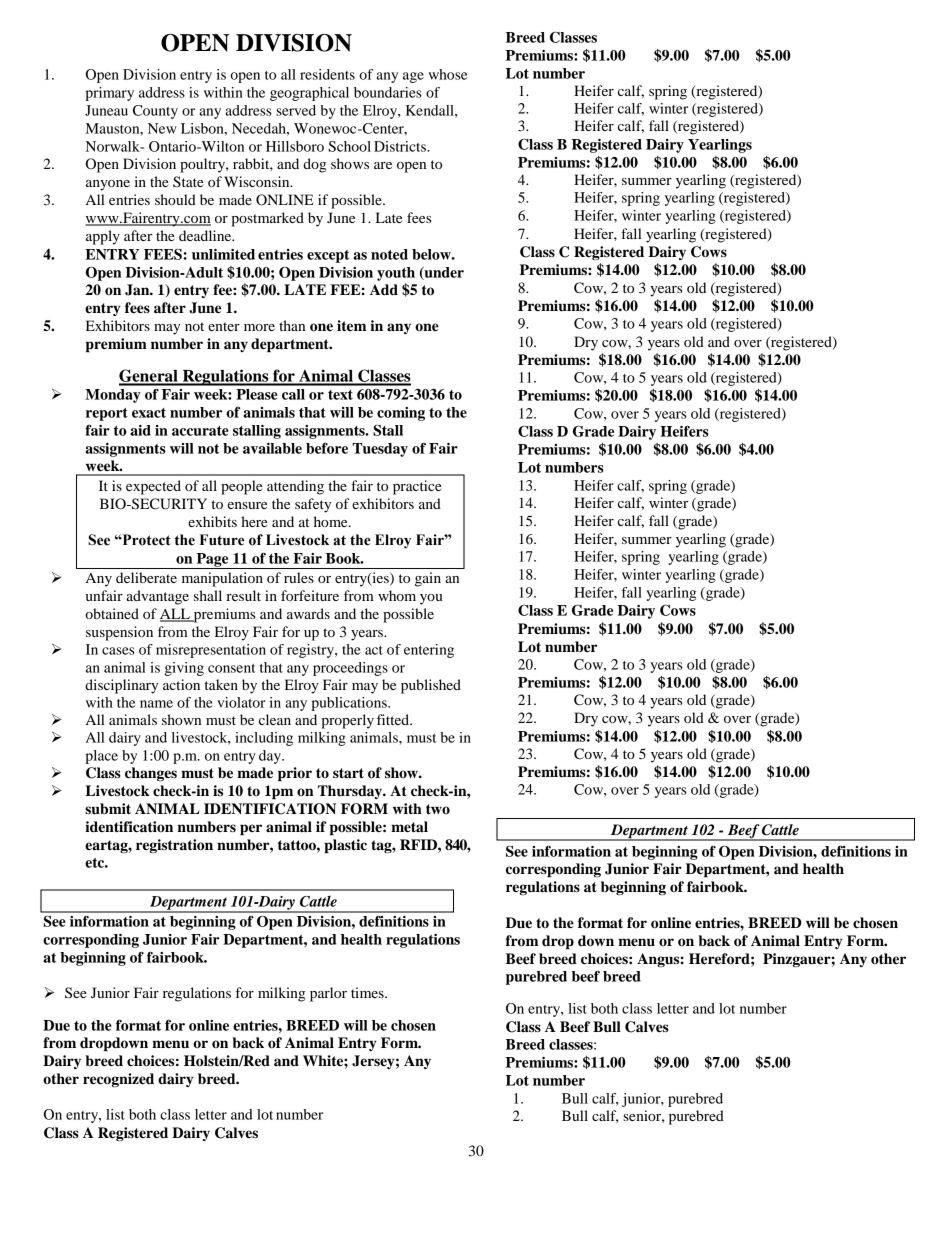 The width and height of the document is (952, 1233). Describe the element at coordinates (156, 704) in the document. I see `name` at that location.
